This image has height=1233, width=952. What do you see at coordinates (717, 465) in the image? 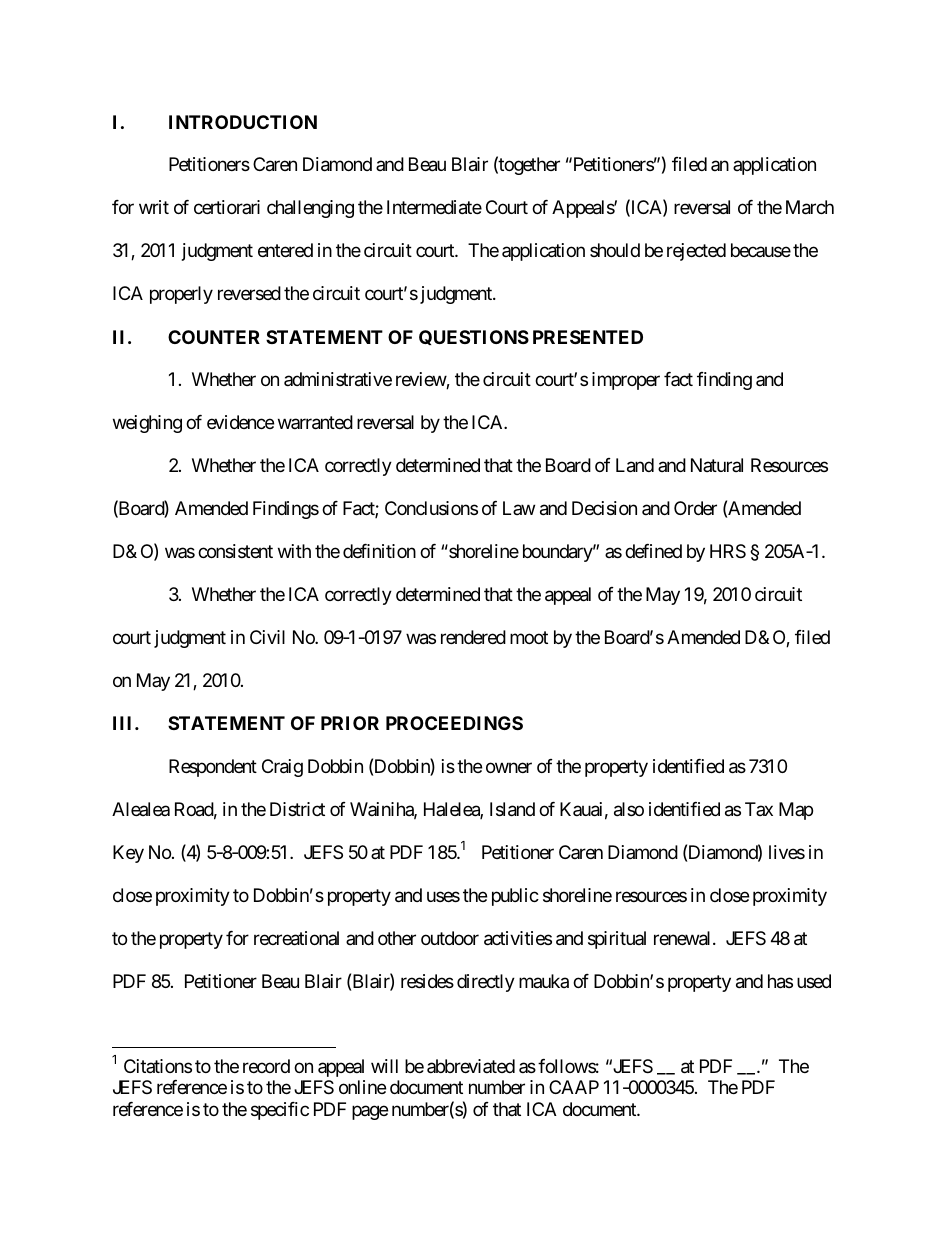
I see `Natural` at bounding box center [717, 465].
